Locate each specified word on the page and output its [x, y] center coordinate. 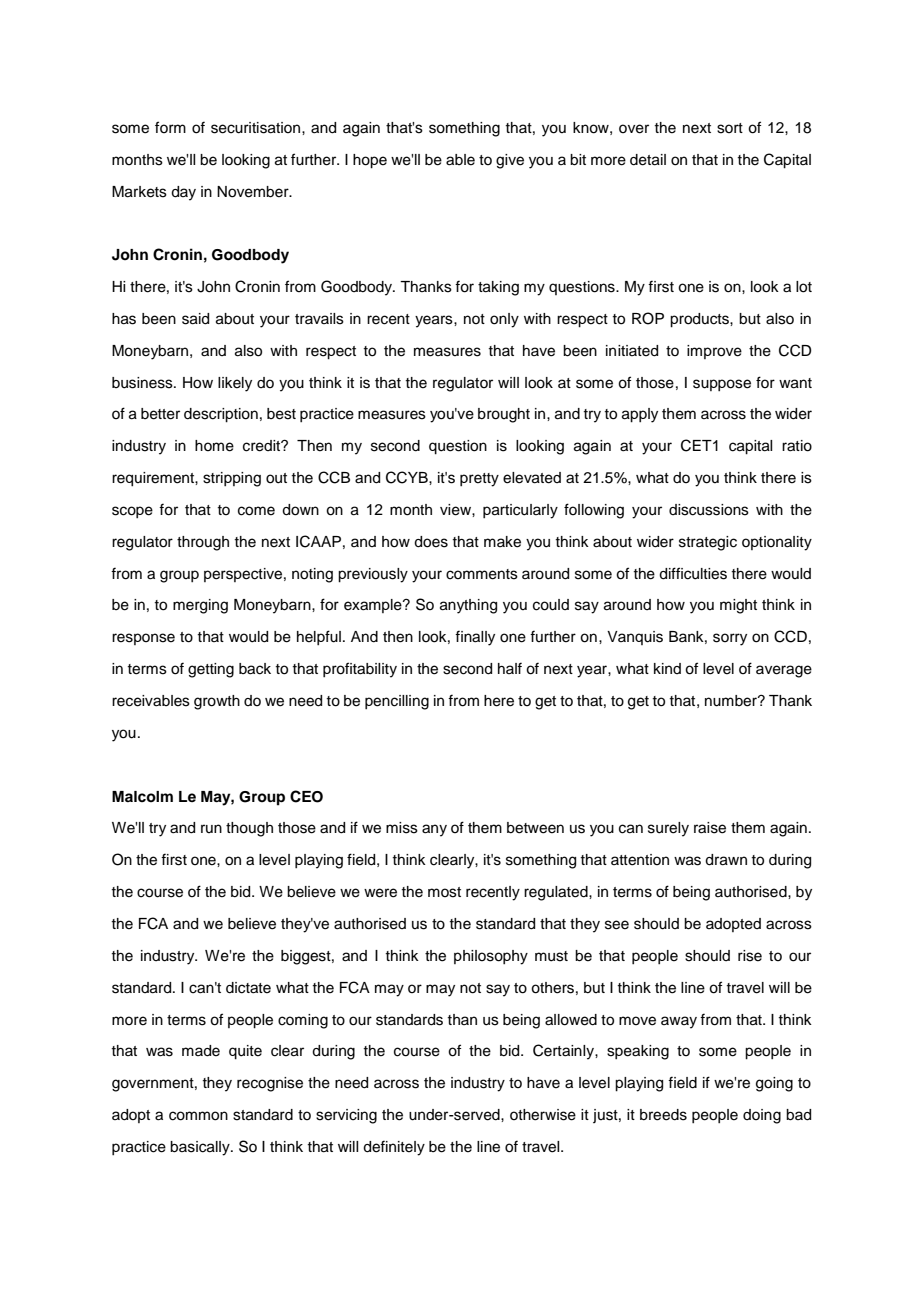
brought [504, 415]
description [221, 415]
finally [475, 638]
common [198, 1116]
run [211, 828]
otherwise [543, 1115]
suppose [722, 385]
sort [730, 128]
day [183, 193]
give [510, 161]
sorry [730, 639]
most [444, 892]
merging [200, 606]
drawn [726, 860]
